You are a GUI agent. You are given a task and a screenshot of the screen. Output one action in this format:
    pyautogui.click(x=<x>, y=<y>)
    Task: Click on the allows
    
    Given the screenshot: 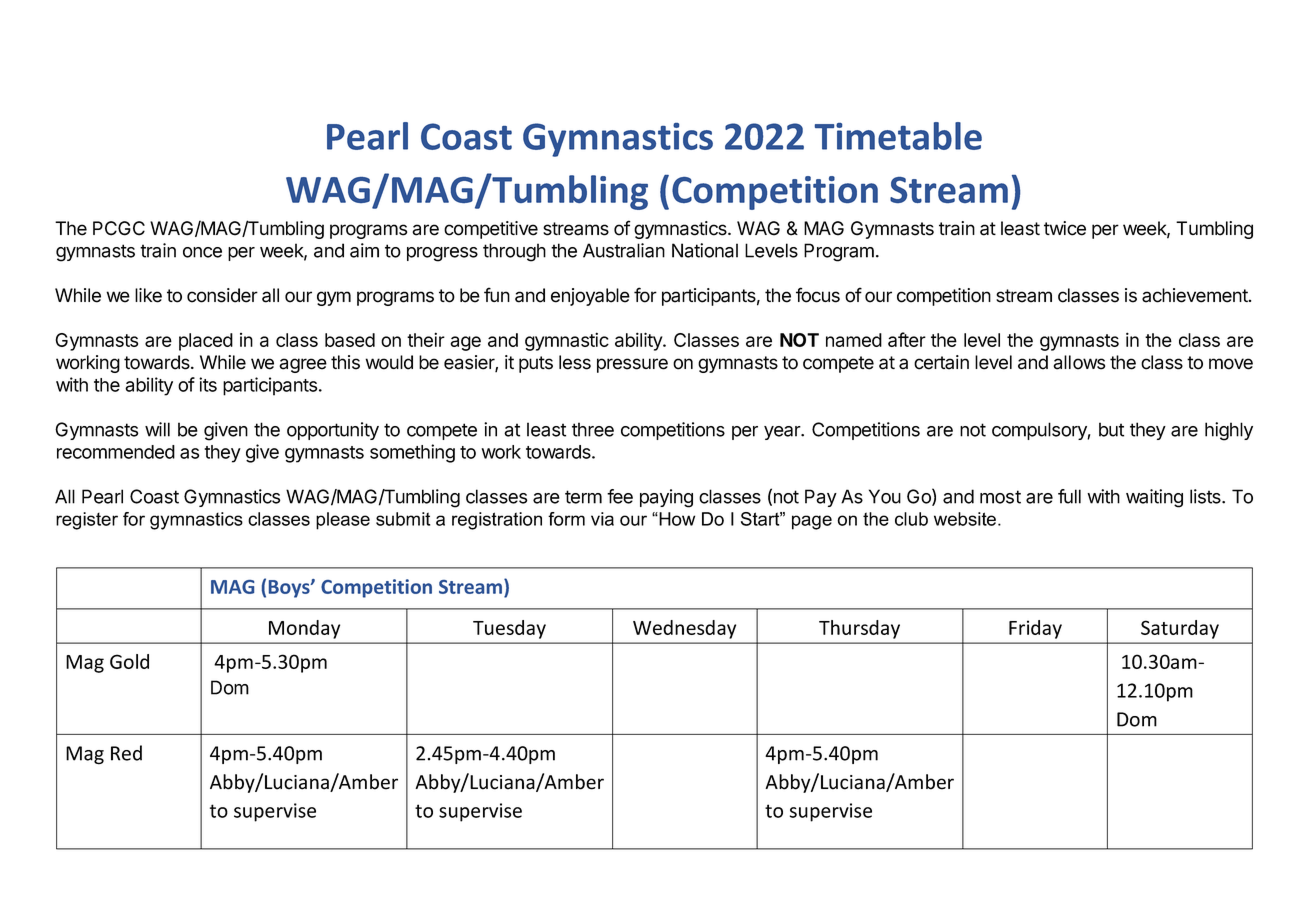 What is the action you would take?
    pyautogui.click(x=1079, y=362)
